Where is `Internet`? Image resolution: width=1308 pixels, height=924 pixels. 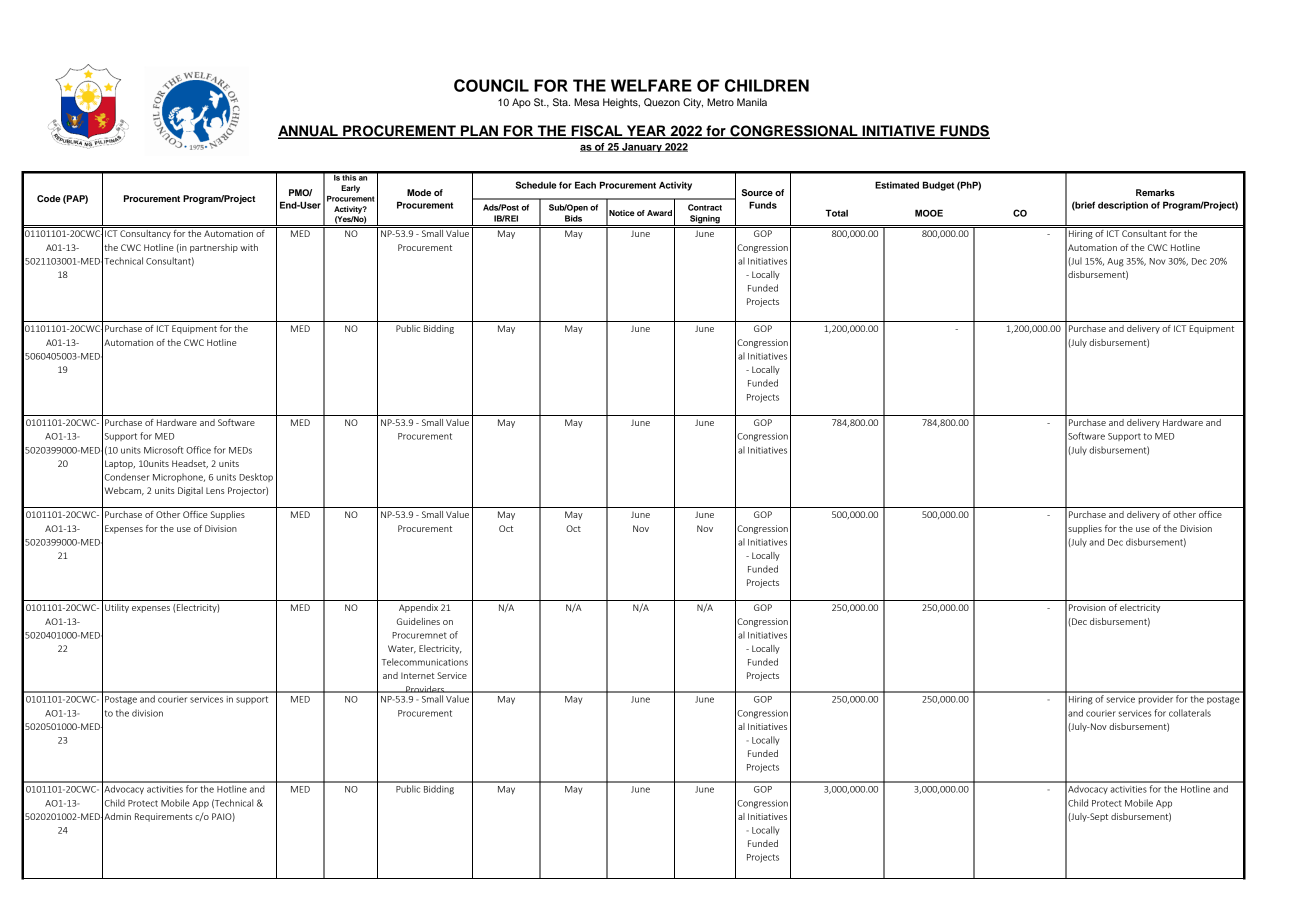 Internet is located at coordinates (418, 676).
